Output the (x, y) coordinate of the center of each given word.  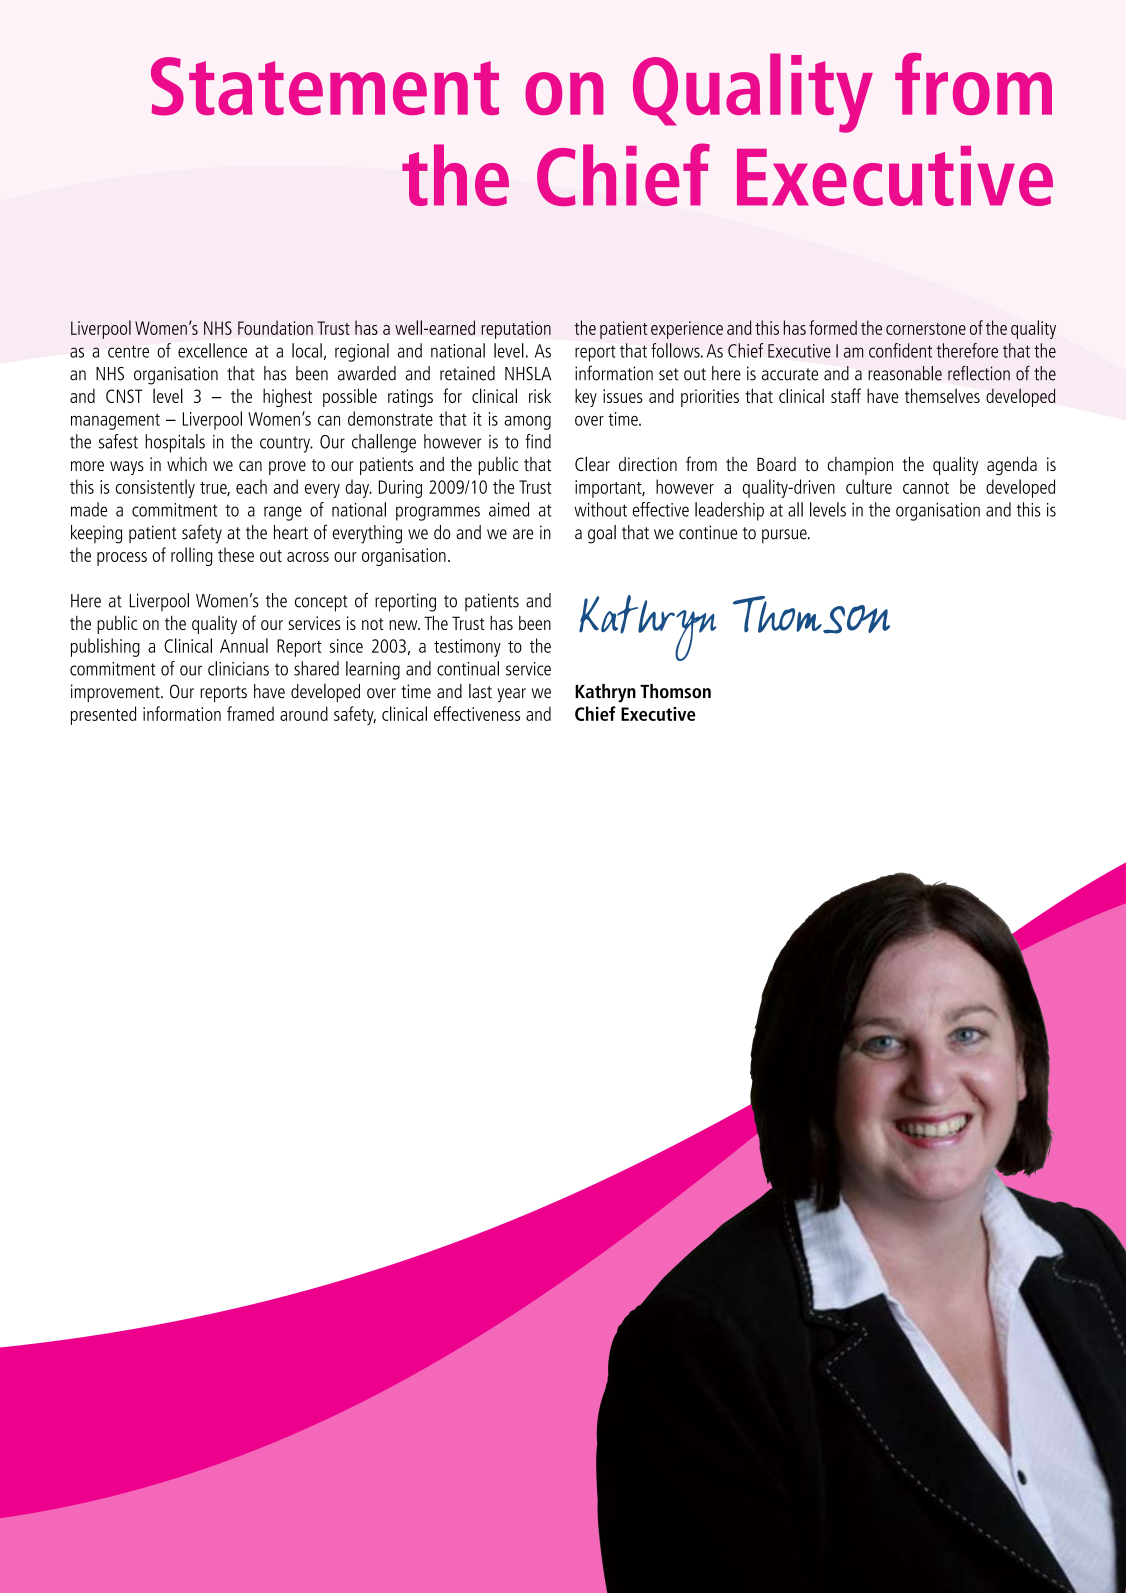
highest (287, 397)
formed (833, 327)
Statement (325, 86)
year (511, 695)
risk (540, 395)
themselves (942, 395)
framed (250, 713)
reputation (516, 330)
